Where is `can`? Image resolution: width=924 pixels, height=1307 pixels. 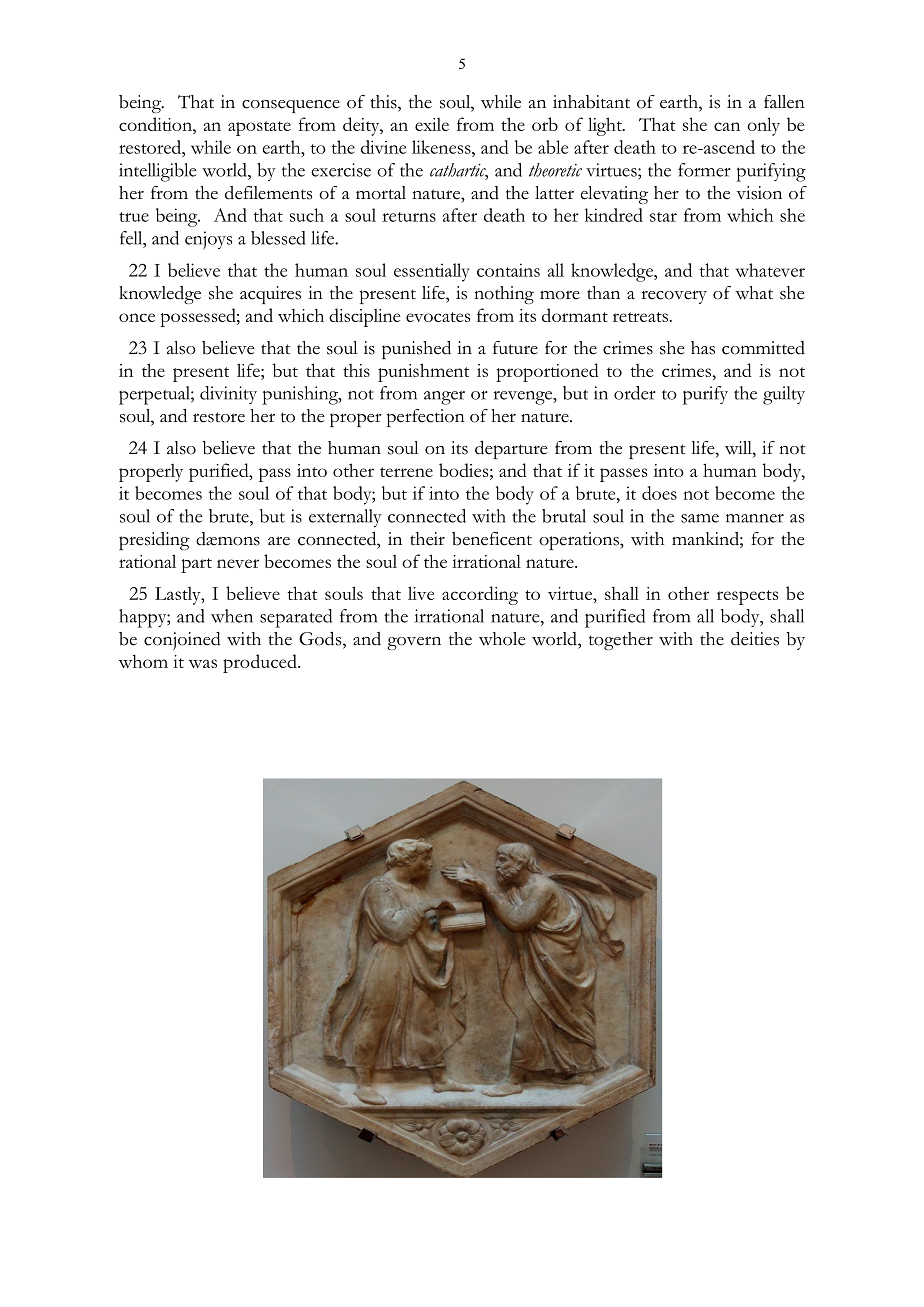
can is located at coordinates (727, 126).
